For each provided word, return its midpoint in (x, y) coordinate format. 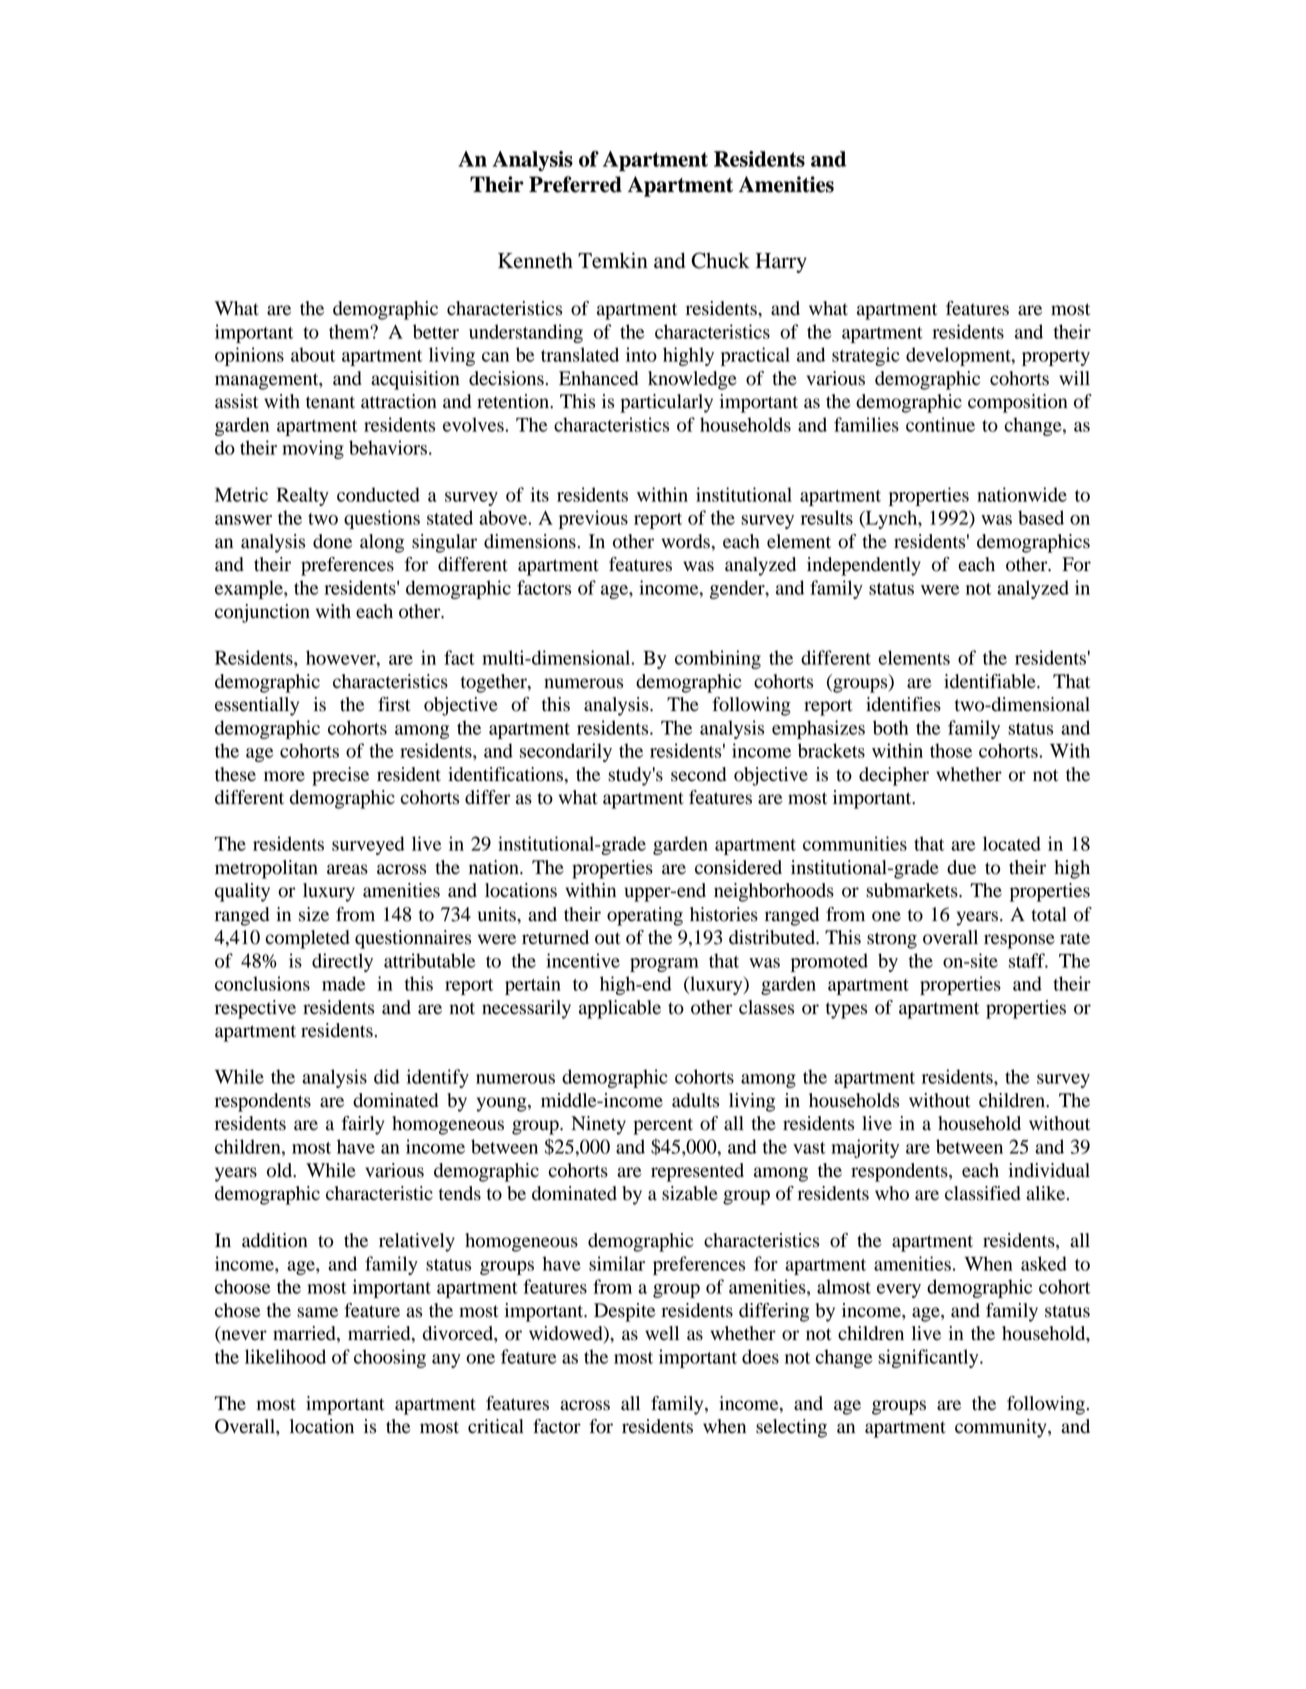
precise (340, 776)
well (662, 1333)
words (685, 541)
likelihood (285, 1356)
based (1041, 517)
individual (1049, 1170)
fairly (363, 1125)
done (332, 541)
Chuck (720, 260)
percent (663, 1126)
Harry (781, 263)
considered (738, 867)
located (1012, 843)
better (436, 331)
